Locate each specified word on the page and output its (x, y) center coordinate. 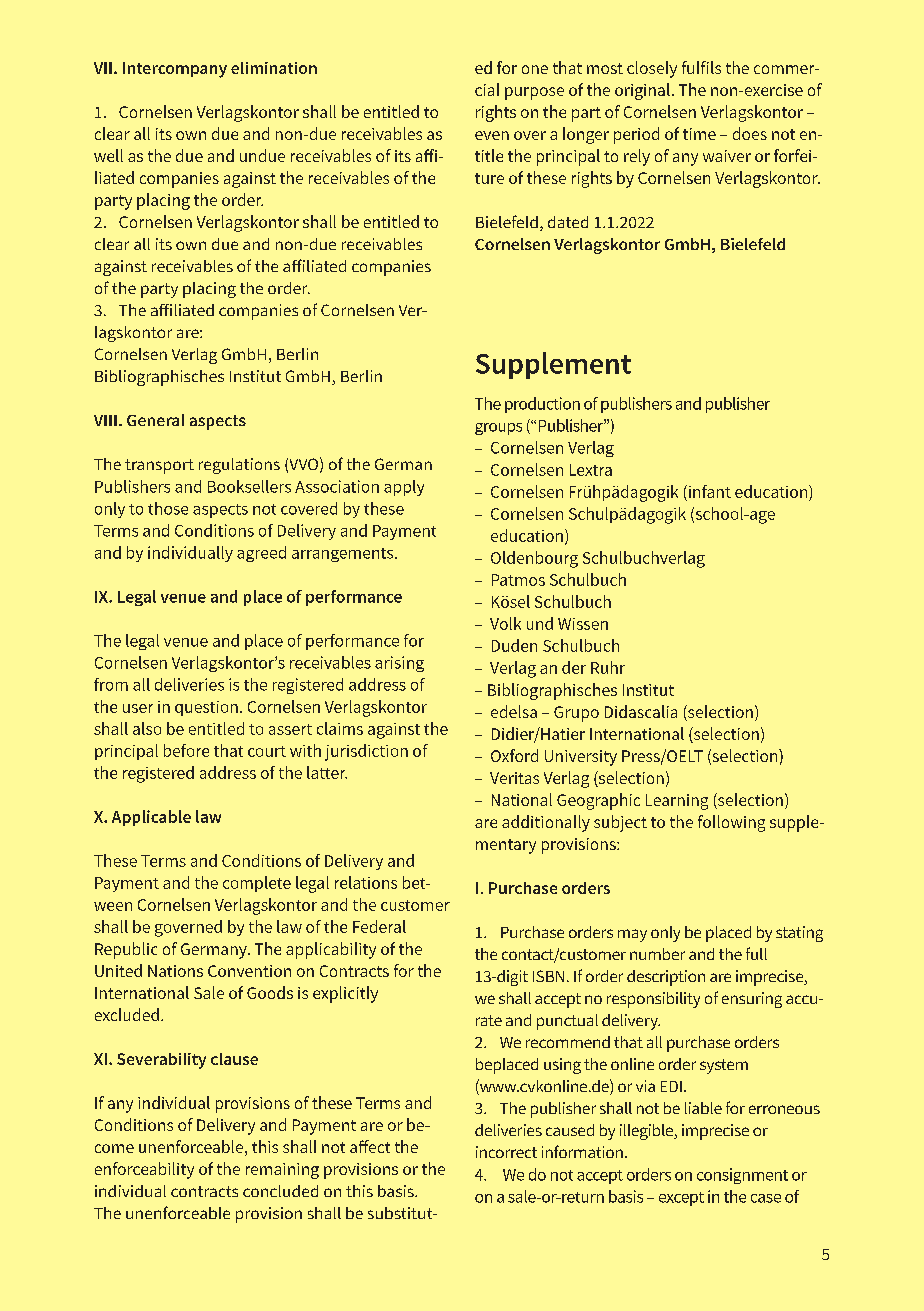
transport (159, 466)
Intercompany (175, 70)
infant (708, 491)
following (731, 823)
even (492, 135)
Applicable (151, 818)
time (699, 134)
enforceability (144, 1170)
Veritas (514, 778)
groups (498, 429)
